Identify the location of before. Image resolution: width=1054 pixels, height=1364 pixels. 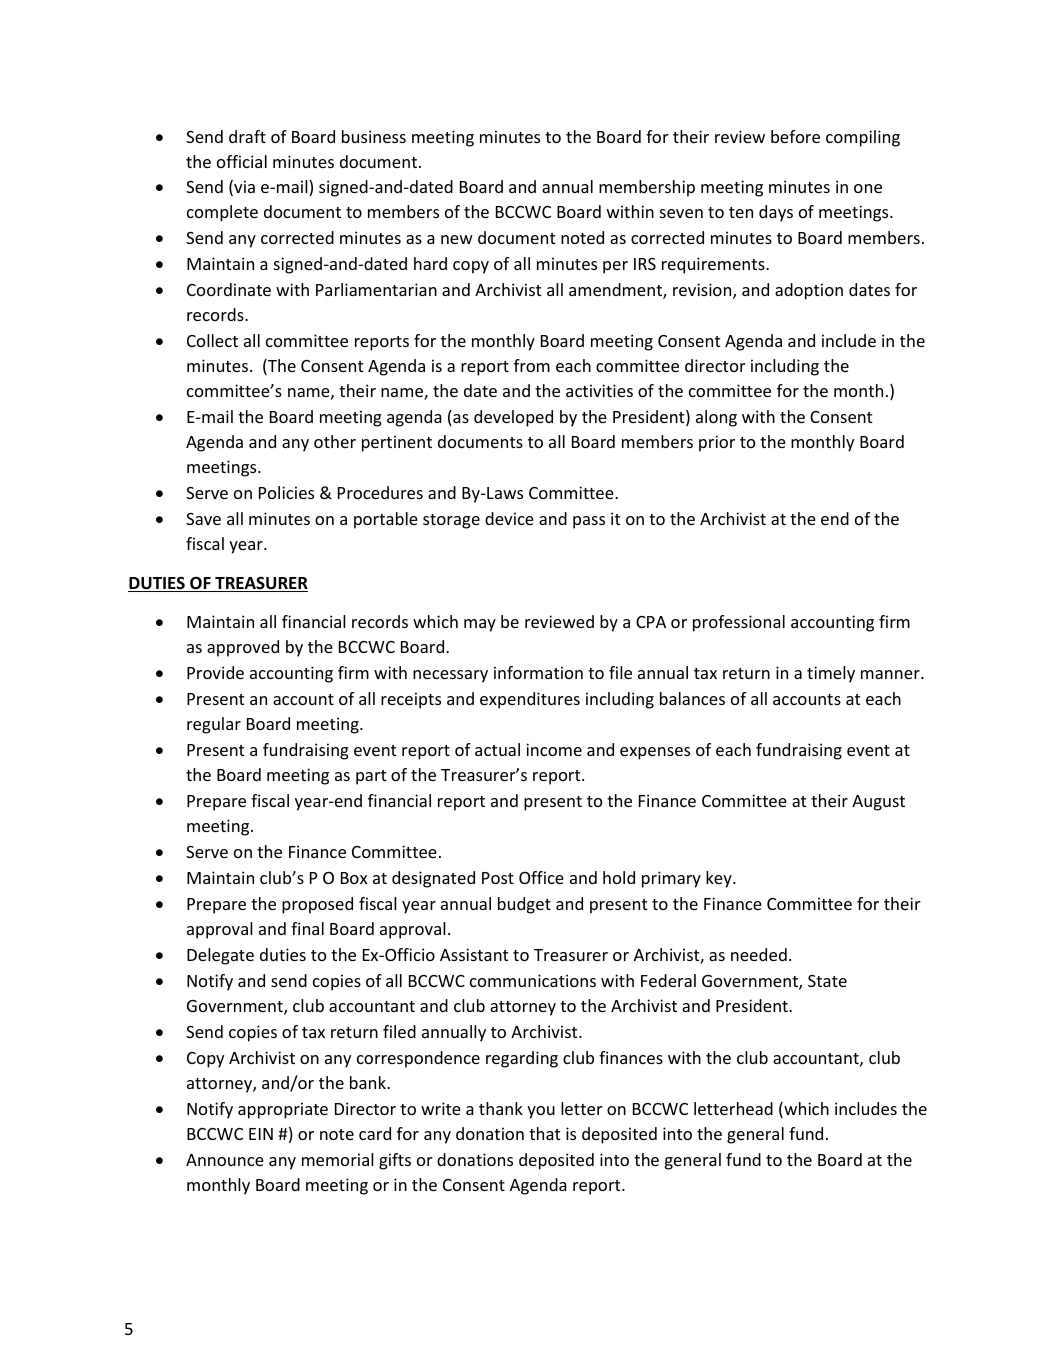
(795, 136).
